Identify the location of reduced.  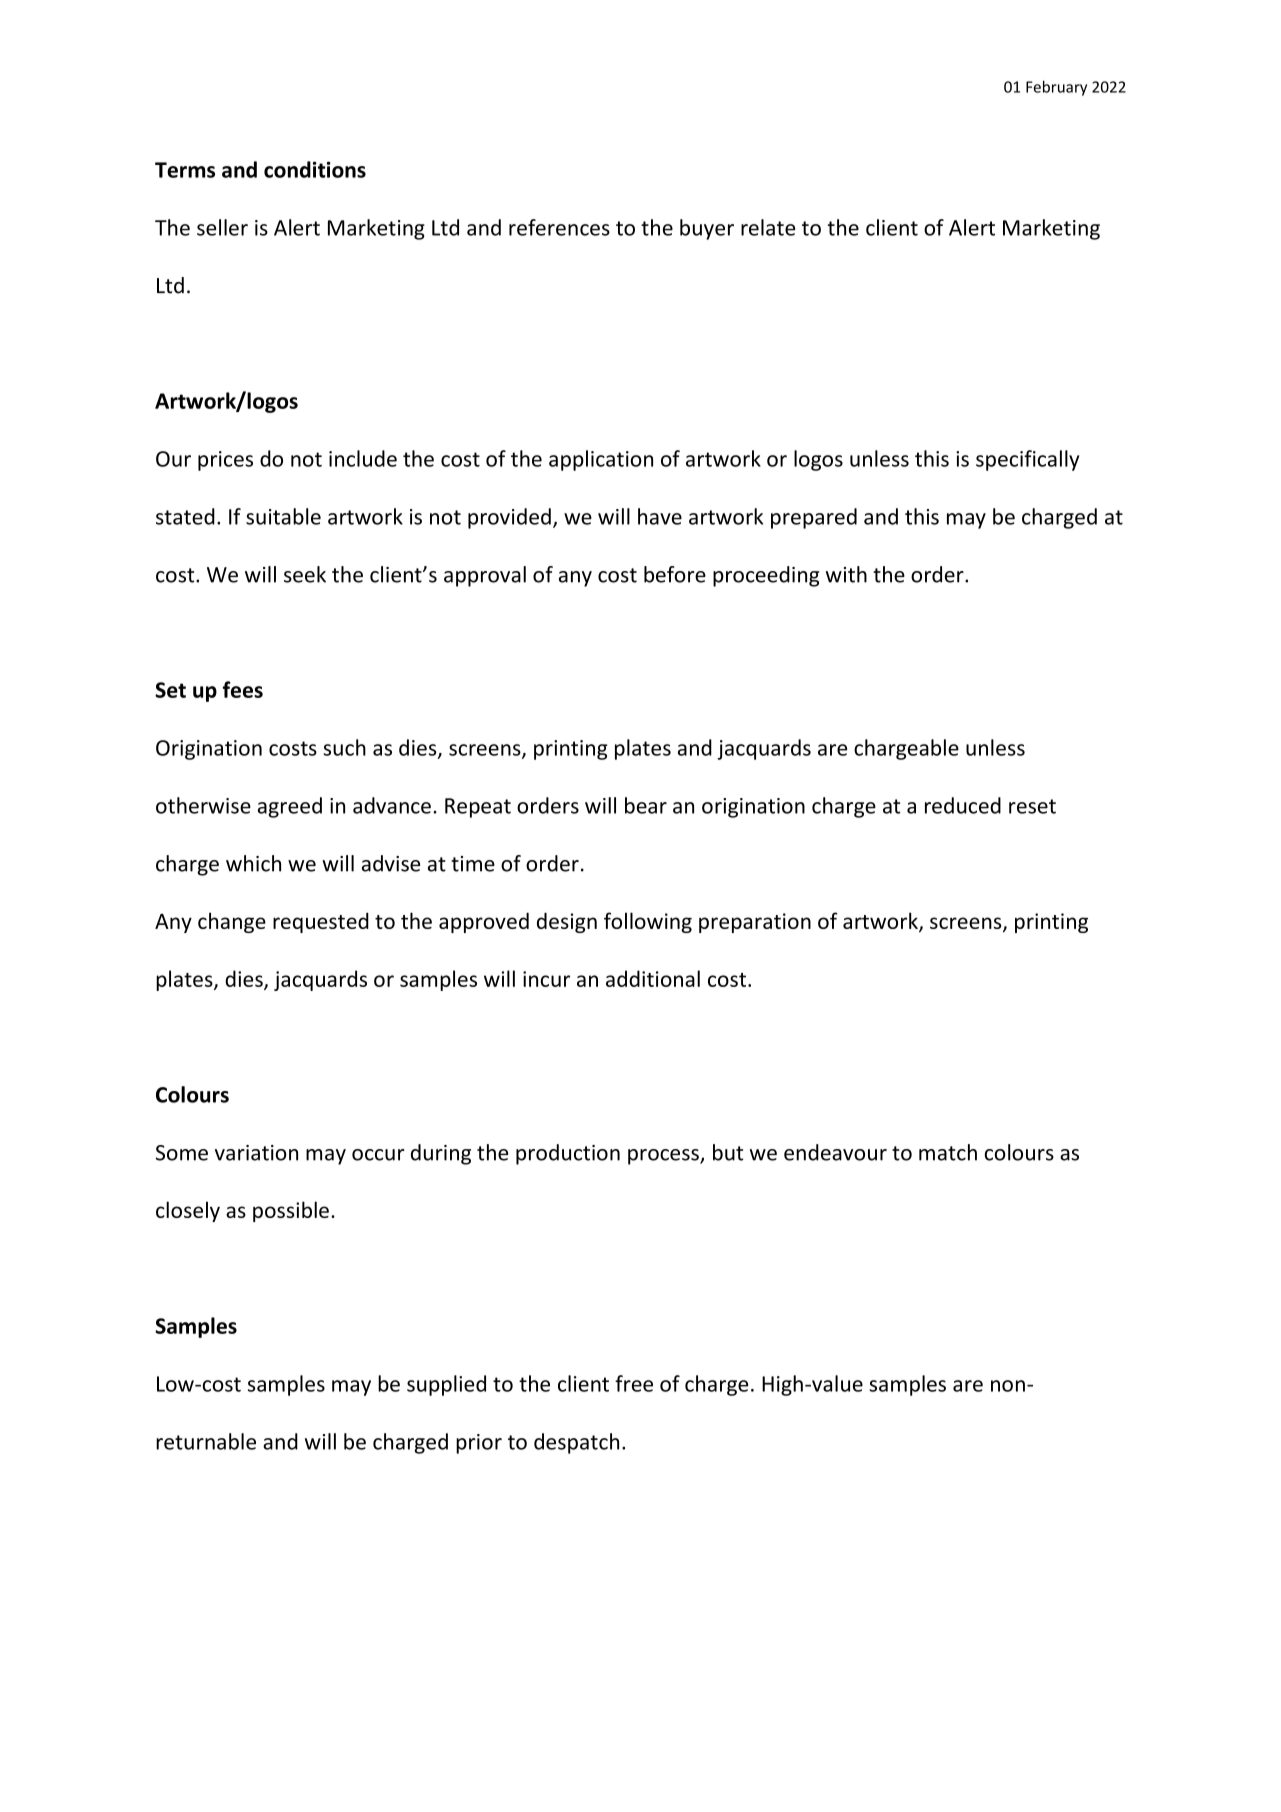
(963, 805).
